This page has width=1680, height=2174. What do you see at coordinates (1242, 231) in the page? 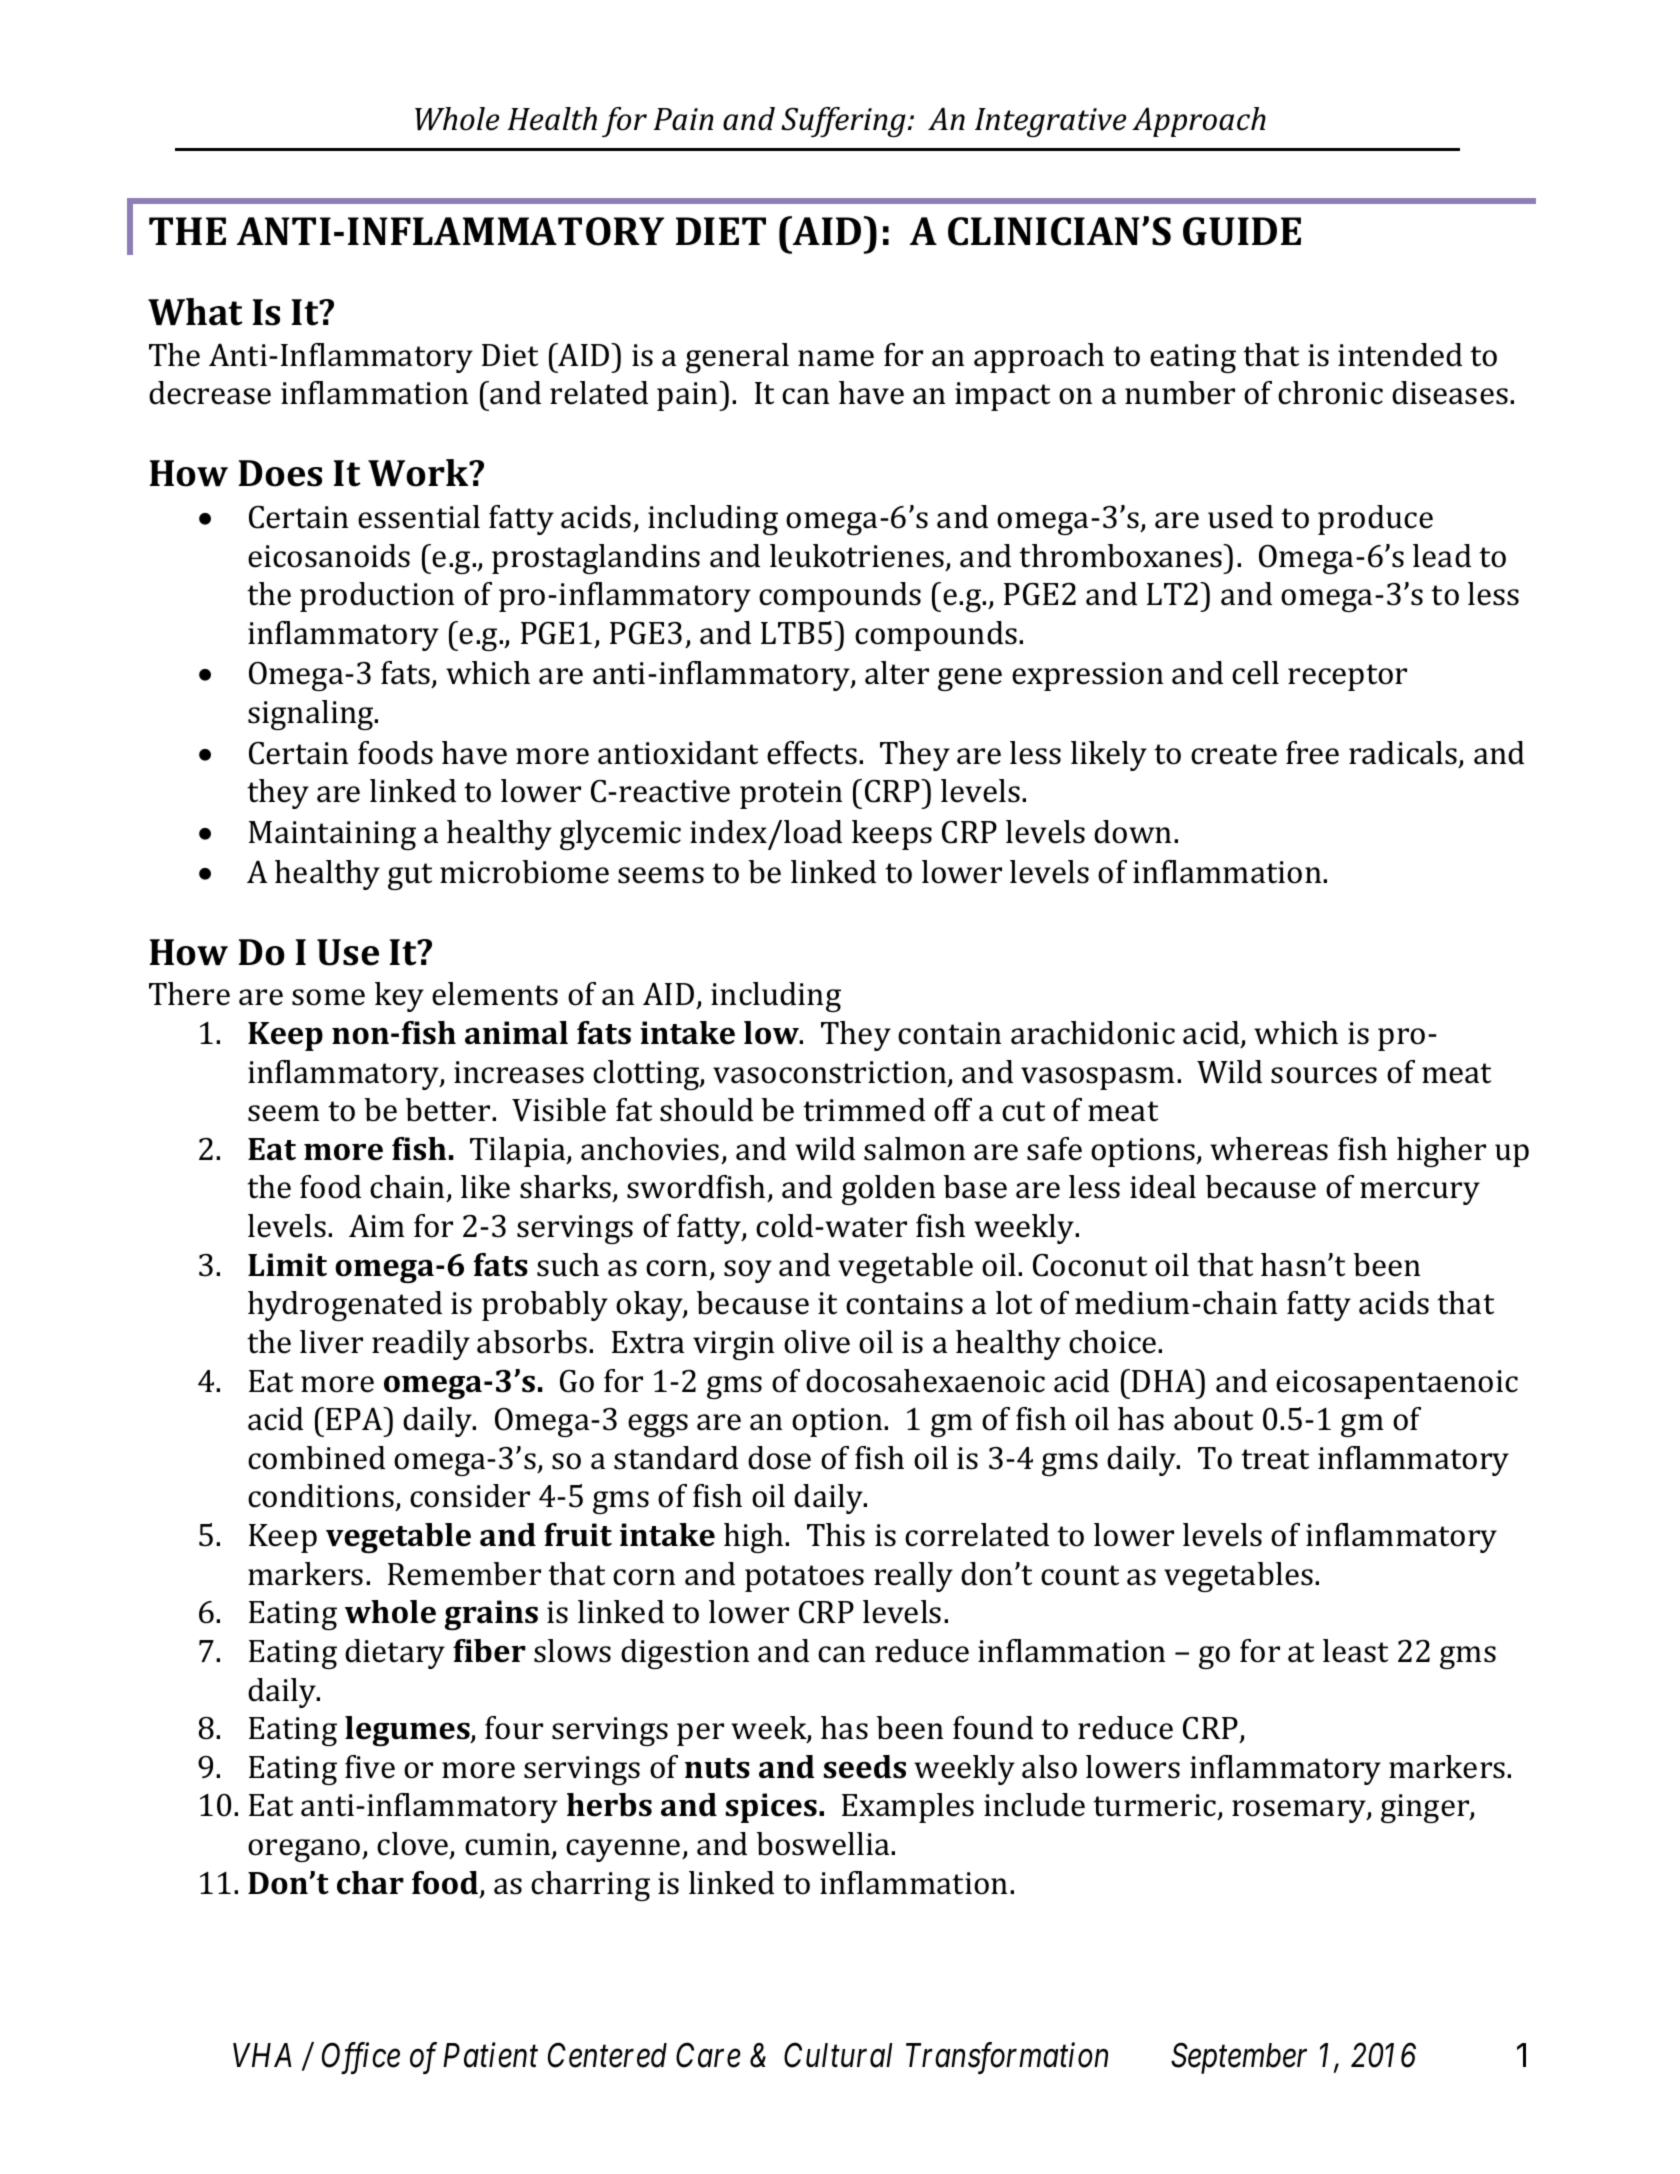
I see `GUIDE` at bounding box center [1242, 231].
